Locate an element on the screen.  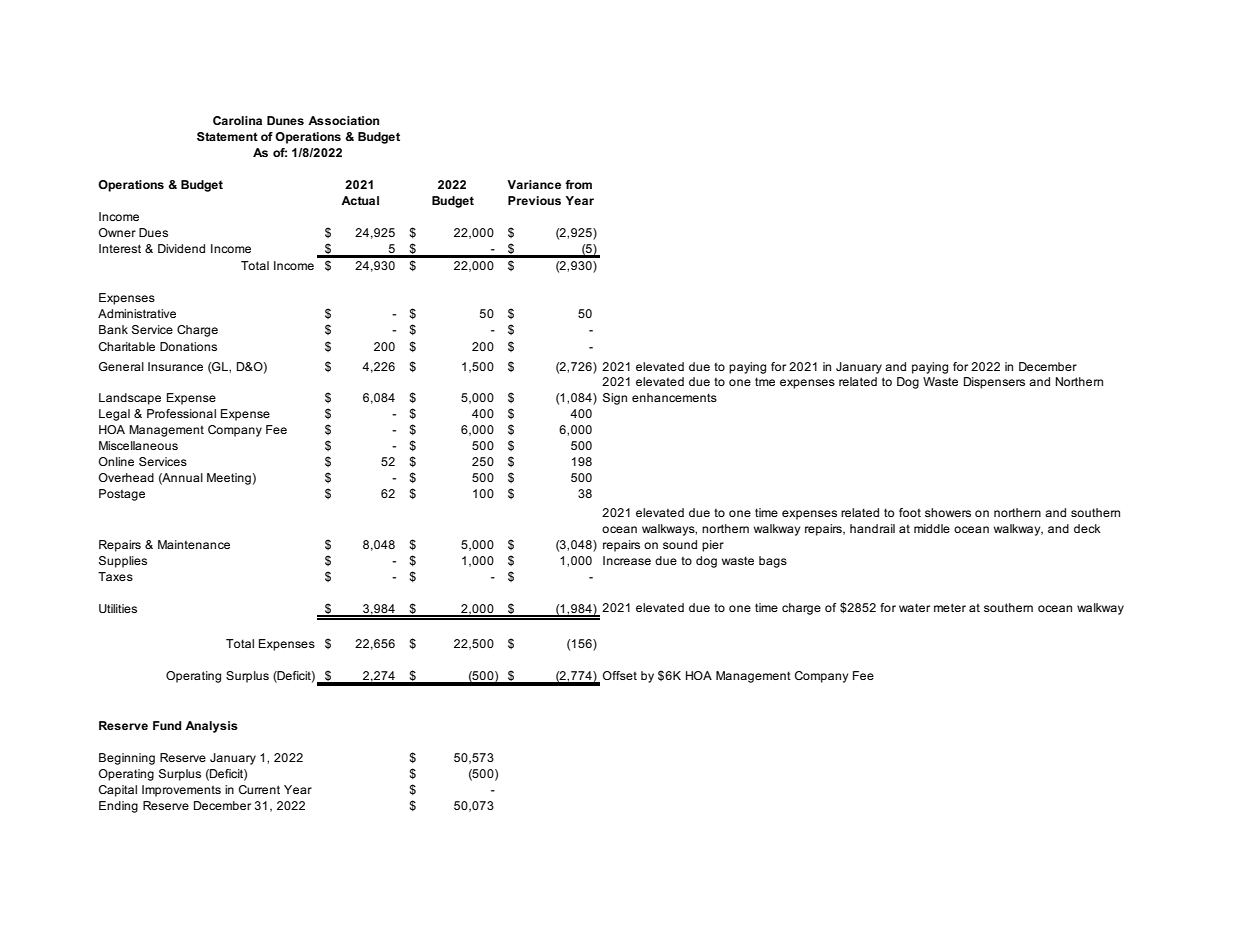
Donations is located at coordinates (188, 346).
